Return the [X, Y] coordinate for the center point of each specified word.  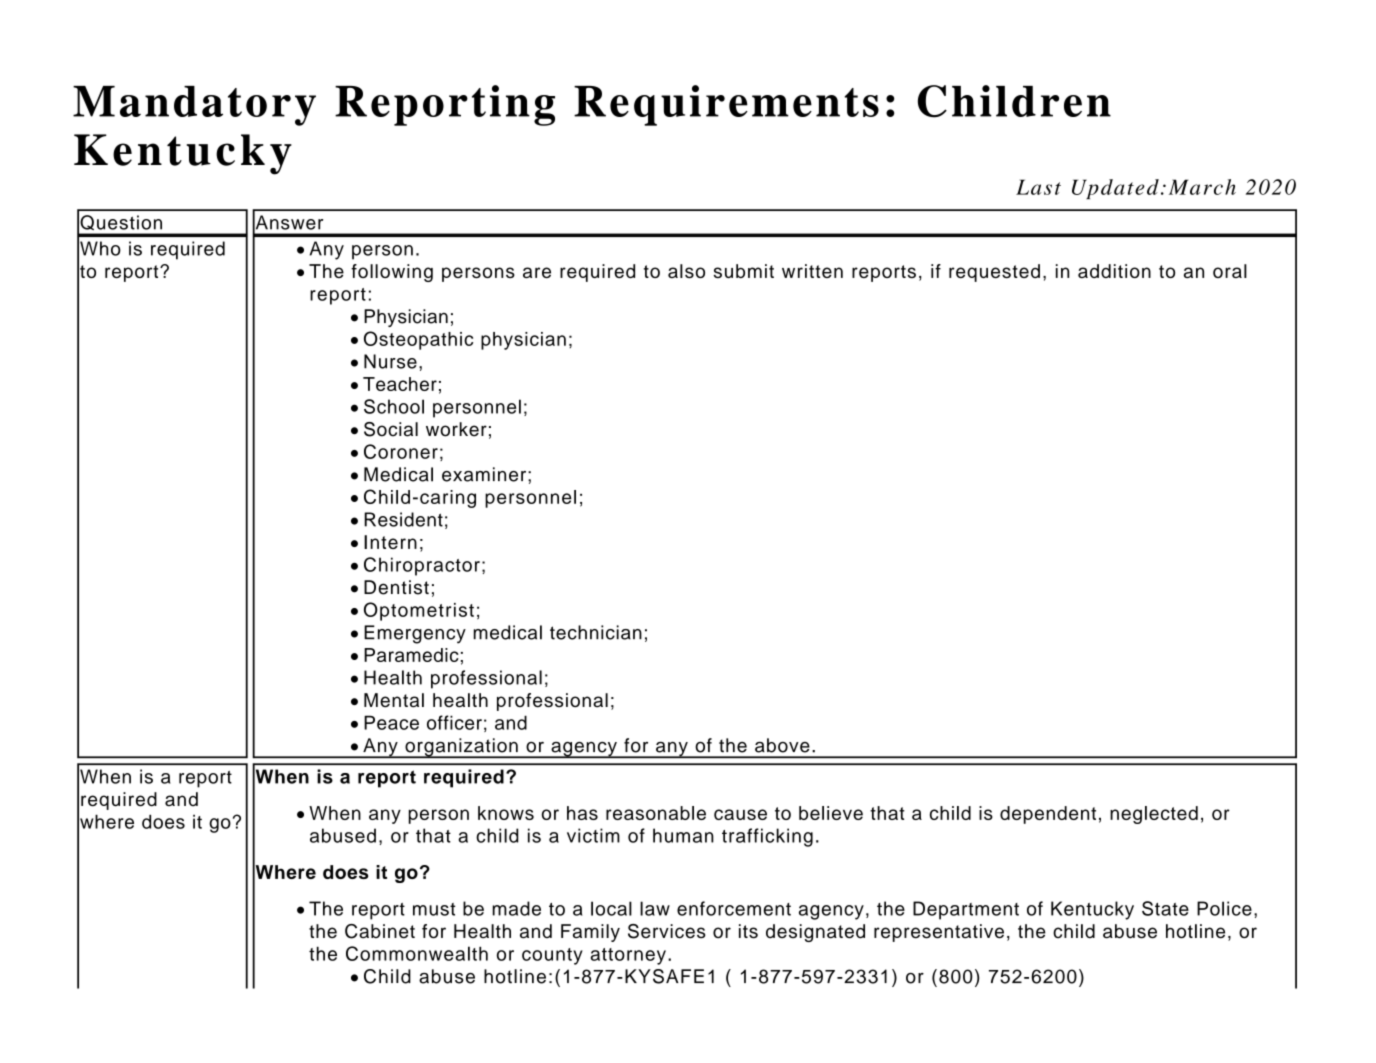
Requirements [726, 105]
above [782, 745]
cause [740, 814]
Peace [391, 722]
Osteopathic [418, 340]
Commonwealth [417, 953]
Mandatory [194, 106]
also [686, 271]
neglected [1154, 815]
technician [596, 632]
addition [1114, 271]
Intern [390, 542]
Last [1038, 187]
